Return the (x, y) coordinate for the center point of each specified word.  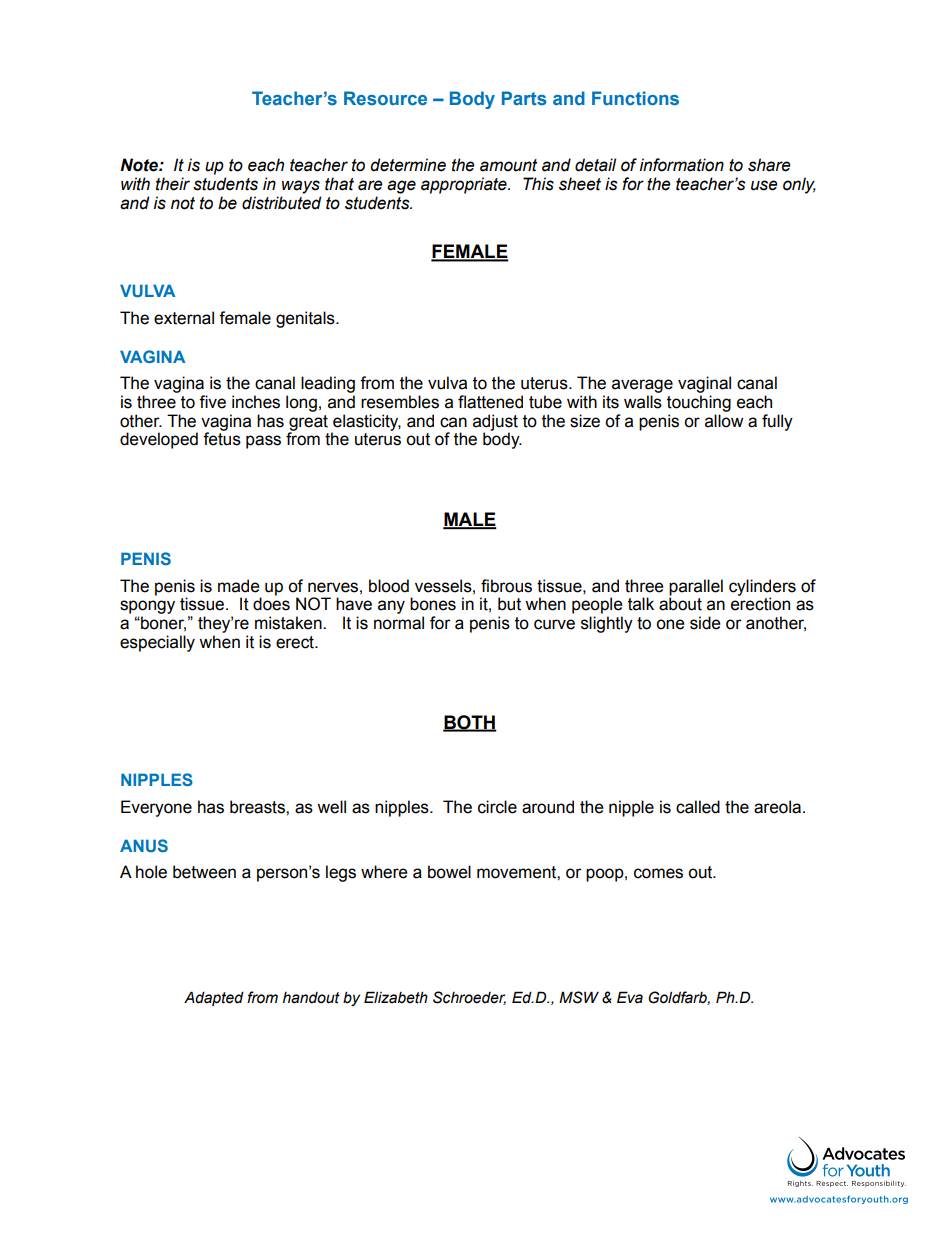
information (682, 165)
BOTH (470, 723)
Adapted (214, 998)
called (698, 807)
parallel (696, 587)
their (173, 184)
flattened (490, 402)
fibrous (506, 586)
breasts (258, 807)
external (184, 318)
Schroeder (469, 998)
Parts (524, 98)
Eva (630, 997)
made (239, 586)
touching (699, 403)
